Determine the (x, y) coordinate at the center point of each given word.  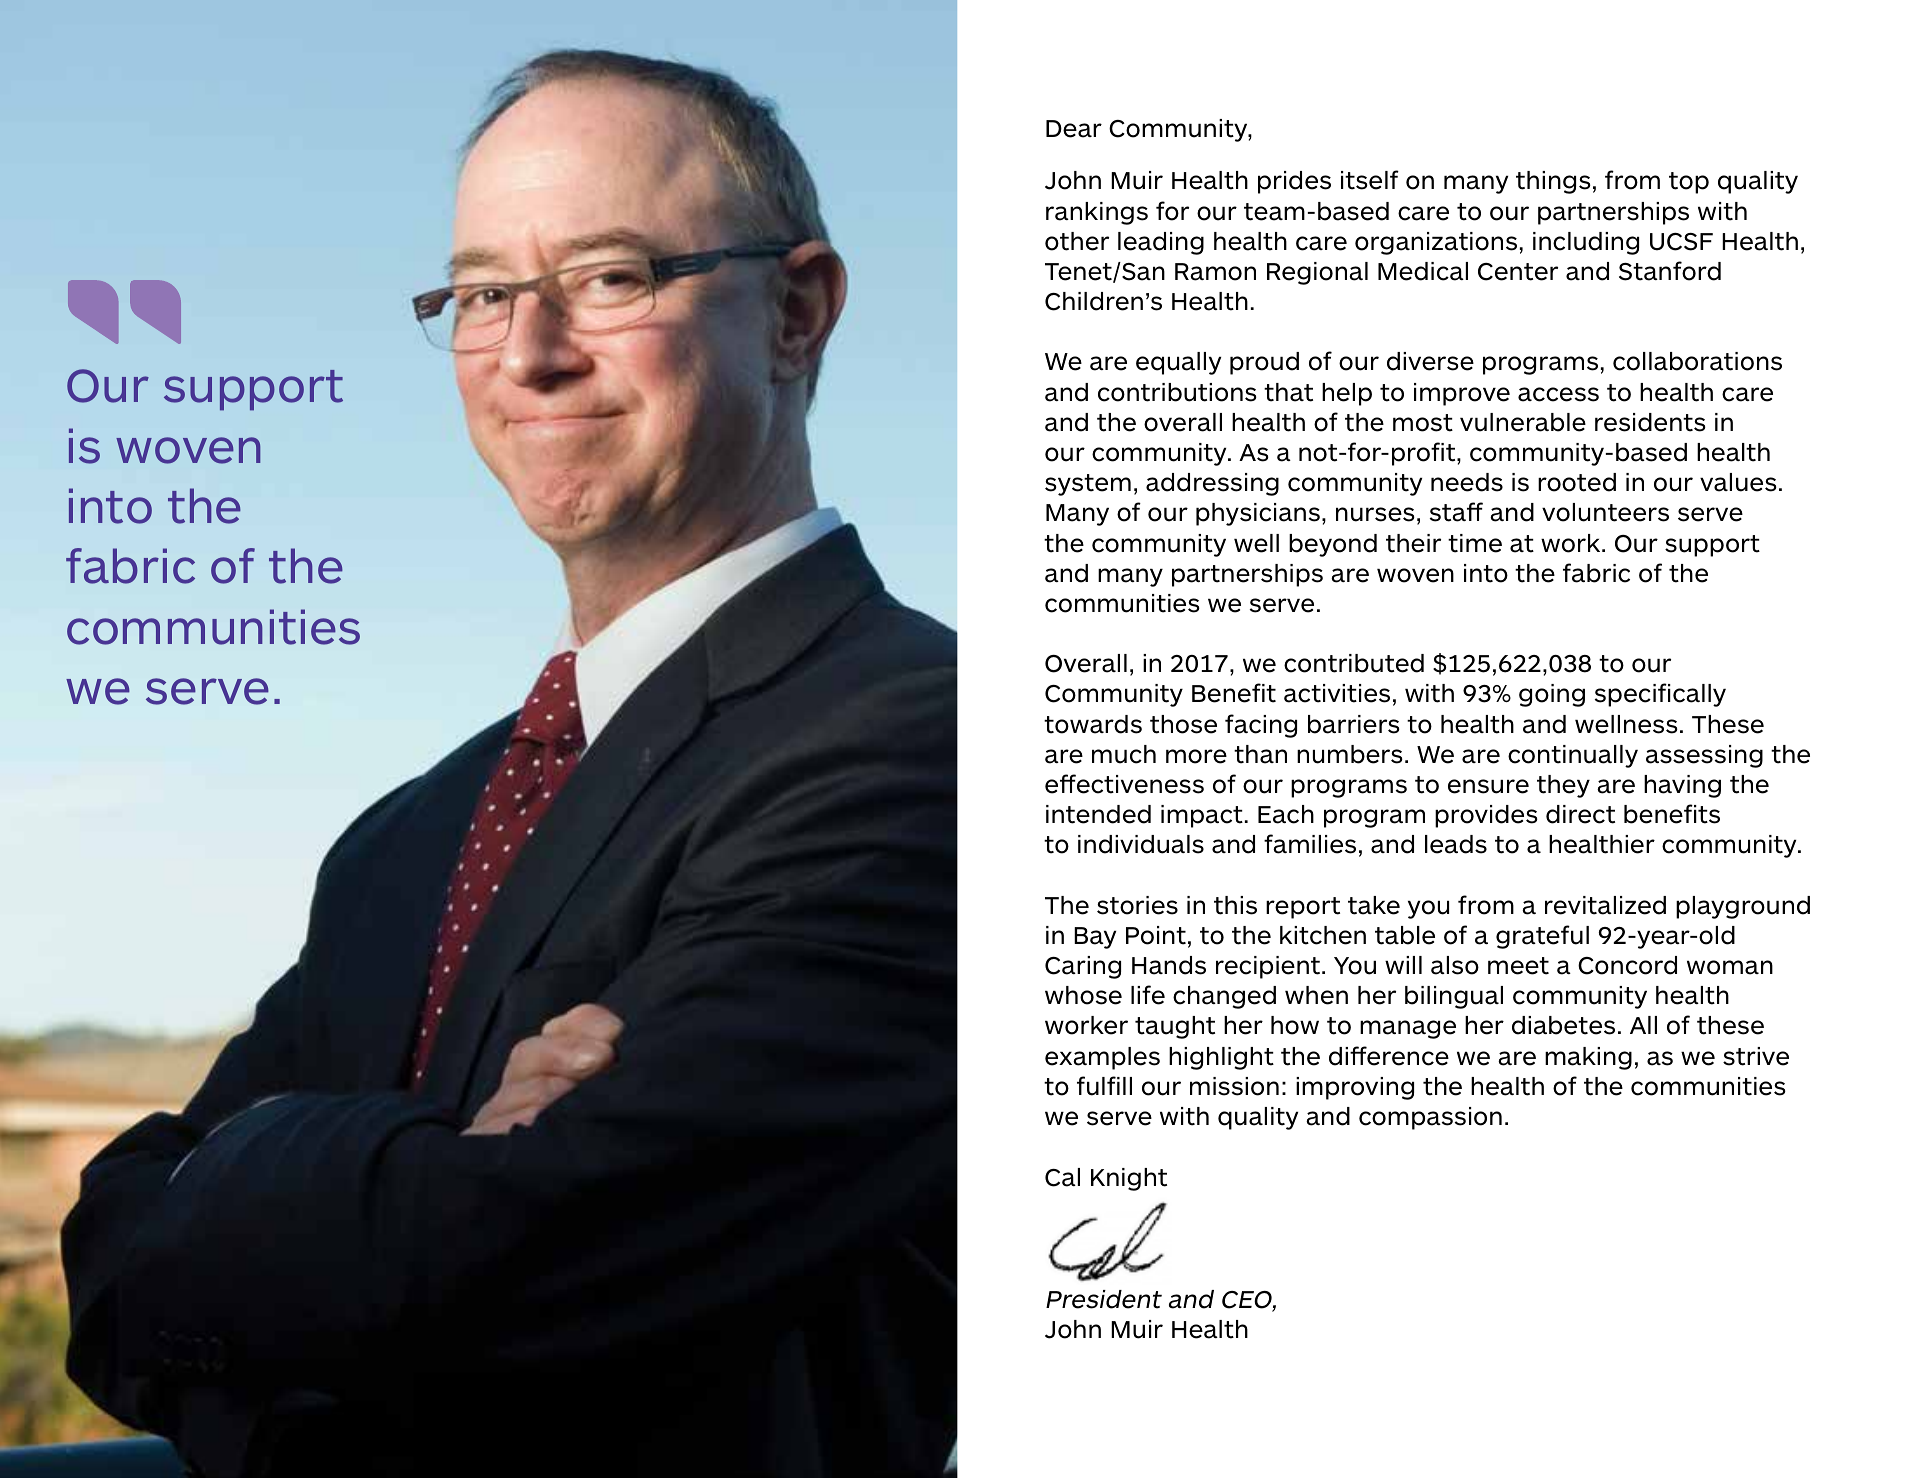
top (1689, 183)
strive (1756, 1056)
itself (1370, 180)
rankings (1097, 213)
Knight (1129, 1179)
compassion (1430, 1118)
